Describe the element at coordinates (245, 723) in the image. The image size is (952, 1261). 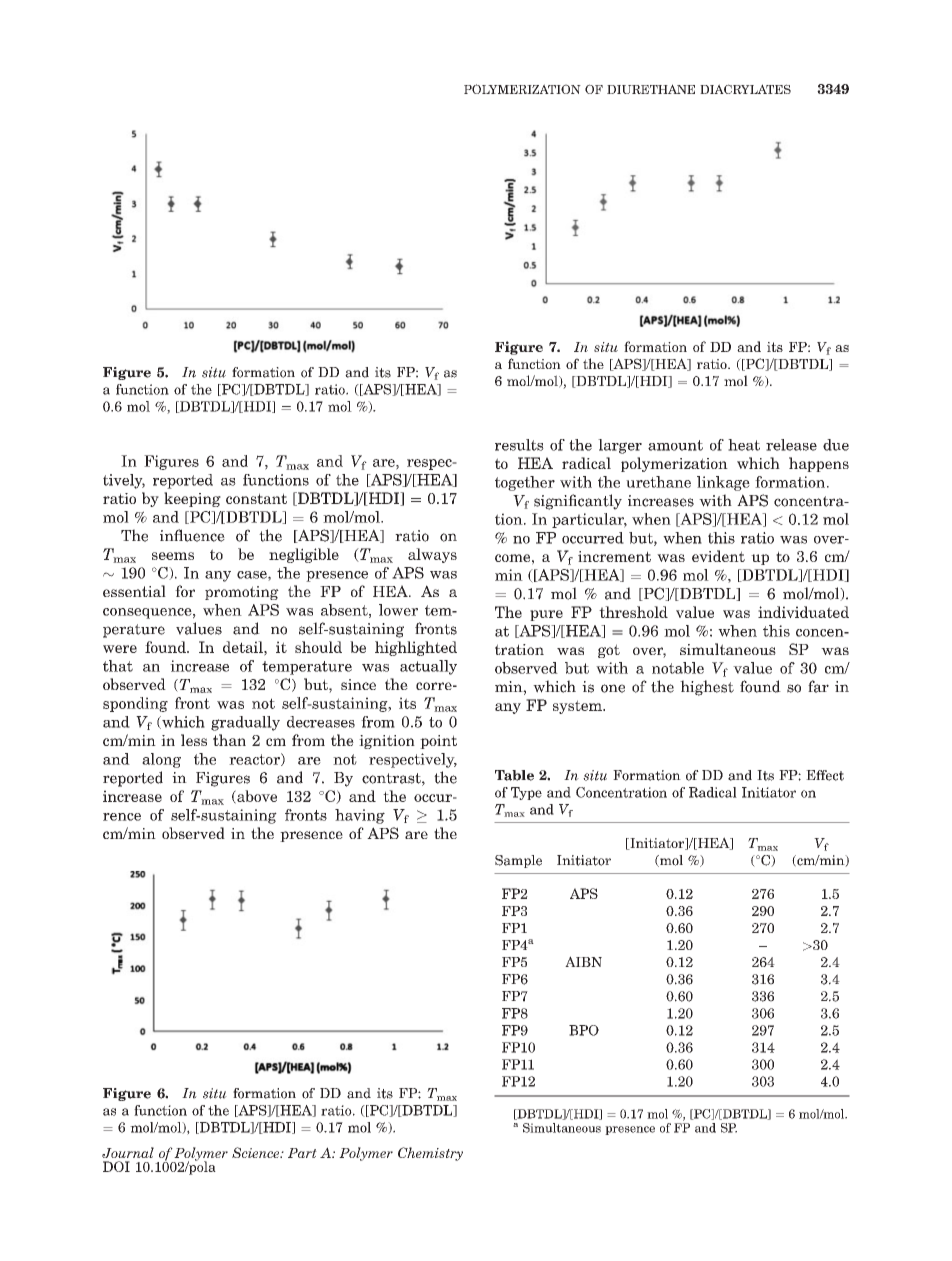
I see `gradually` at that location.
